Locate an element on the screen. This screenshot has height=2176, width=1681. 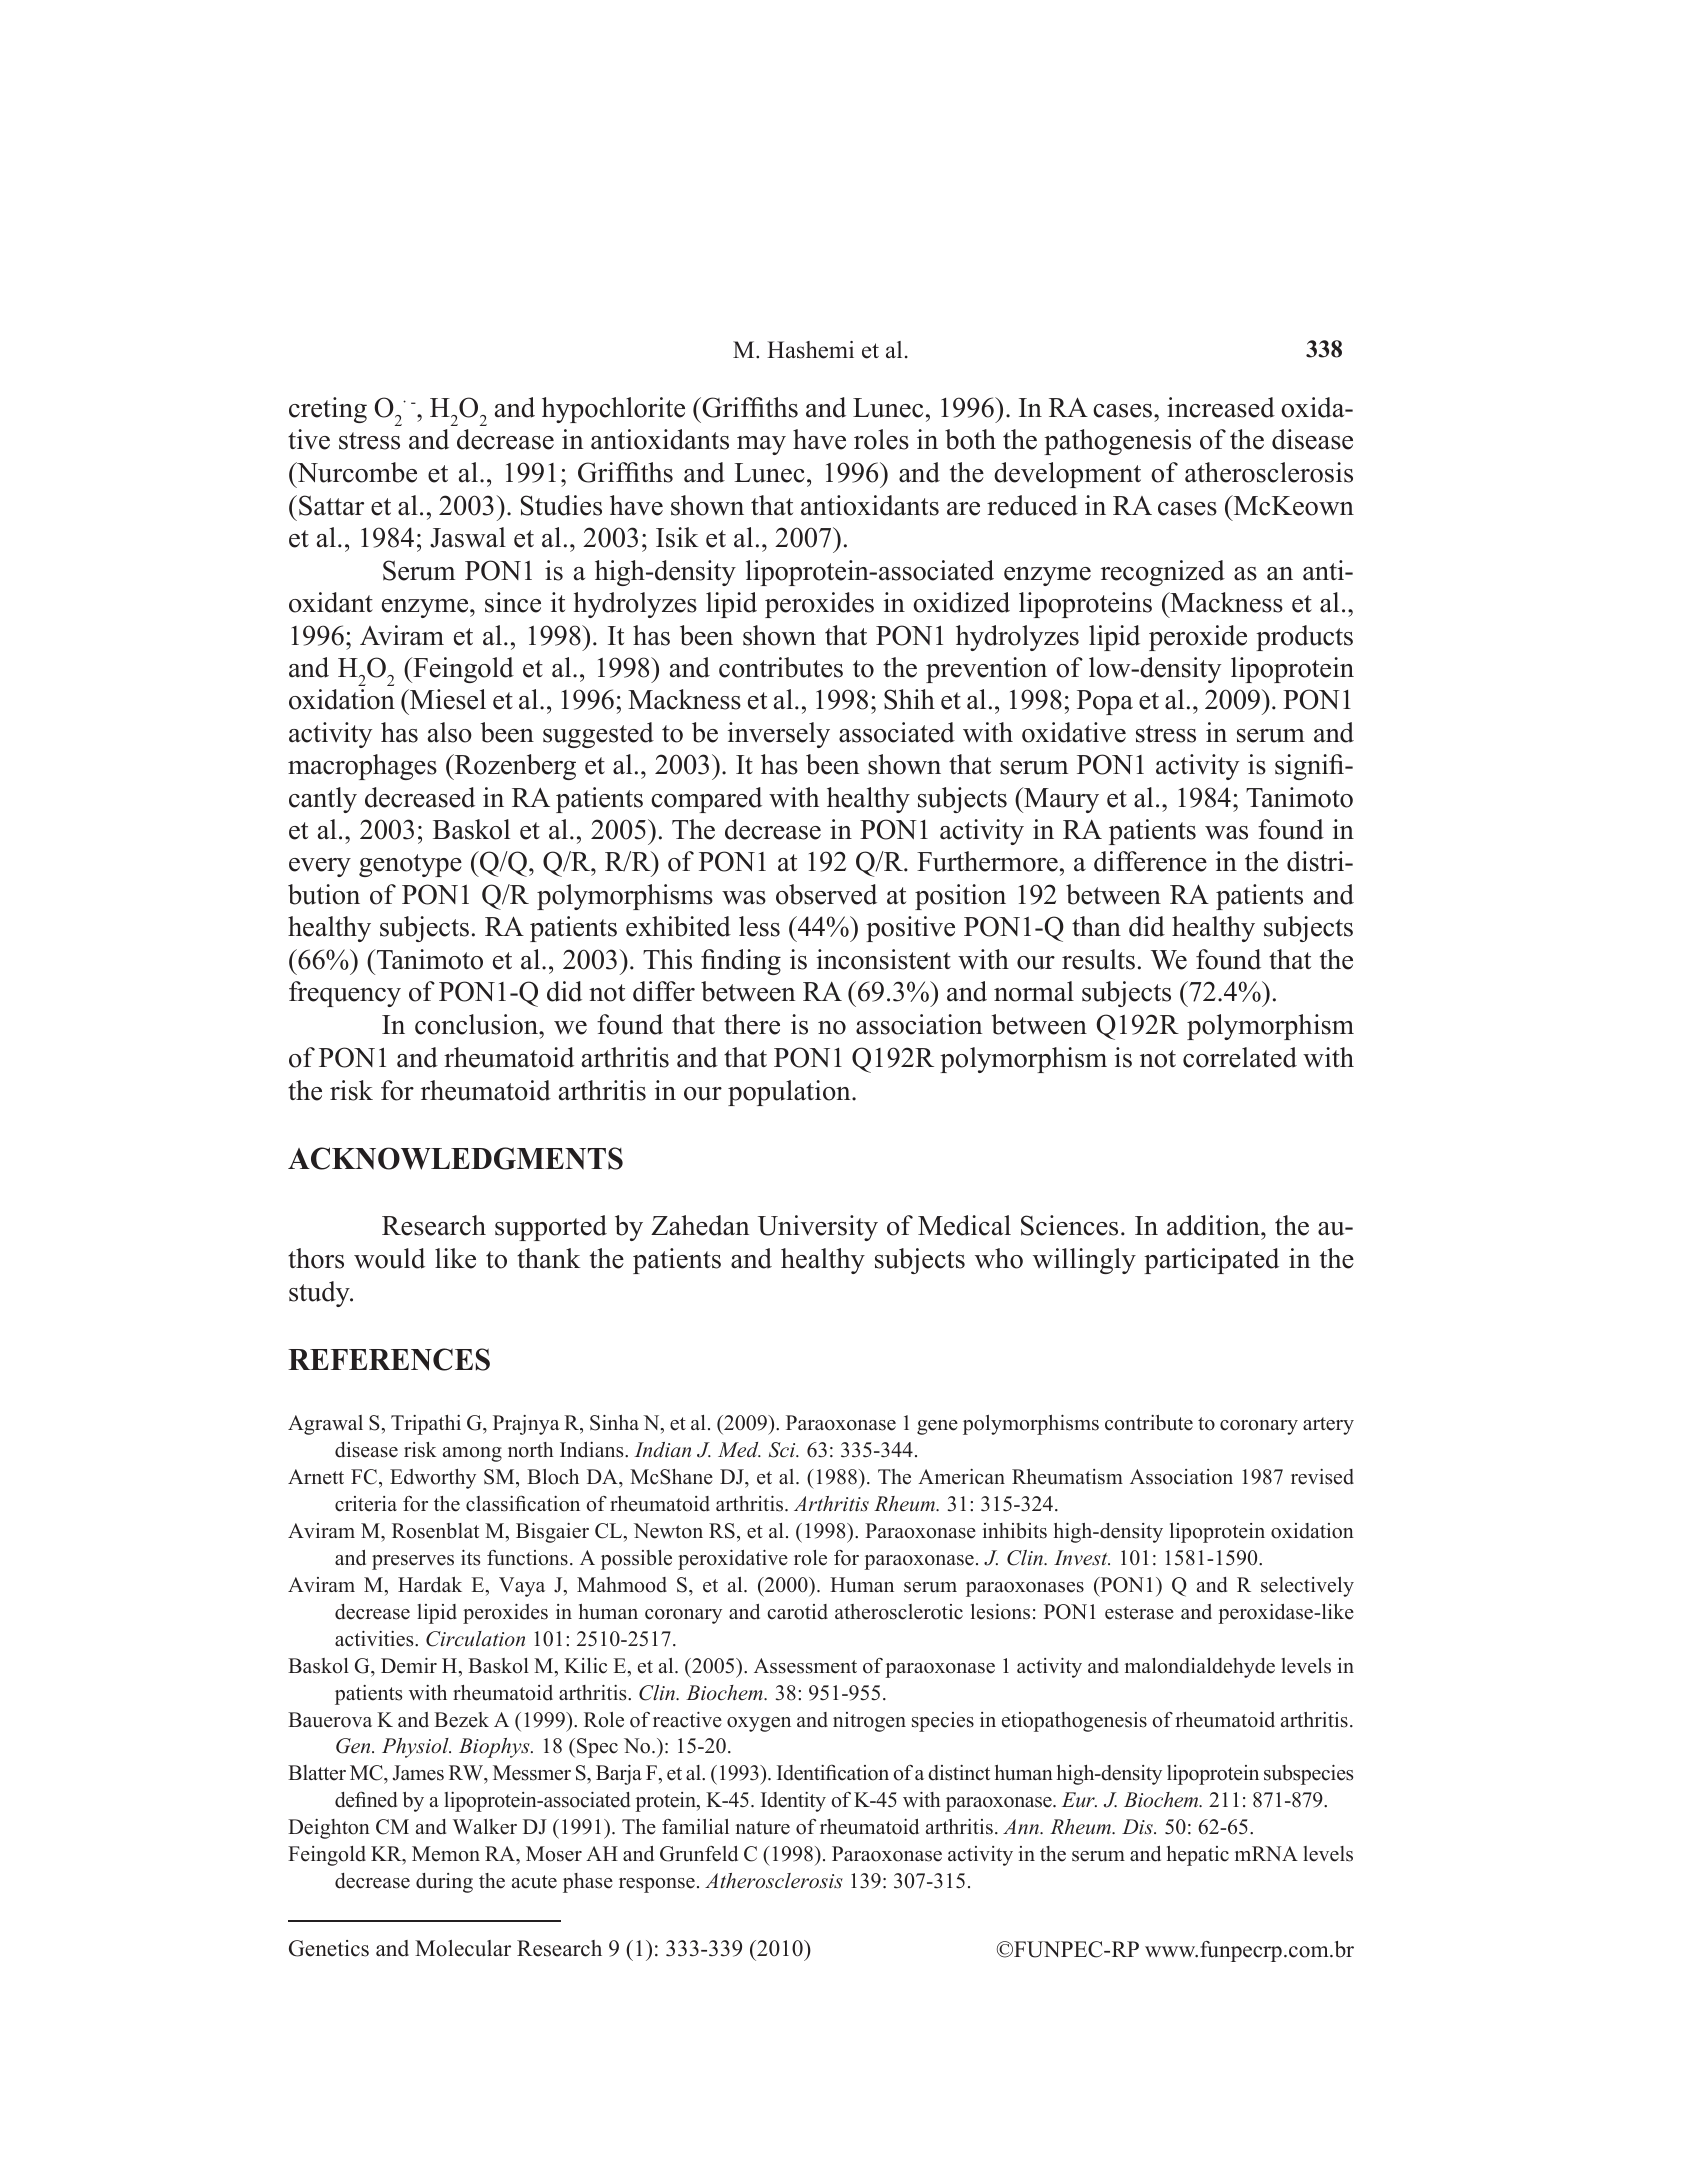
genotype is located at coordinates (410, 865).
